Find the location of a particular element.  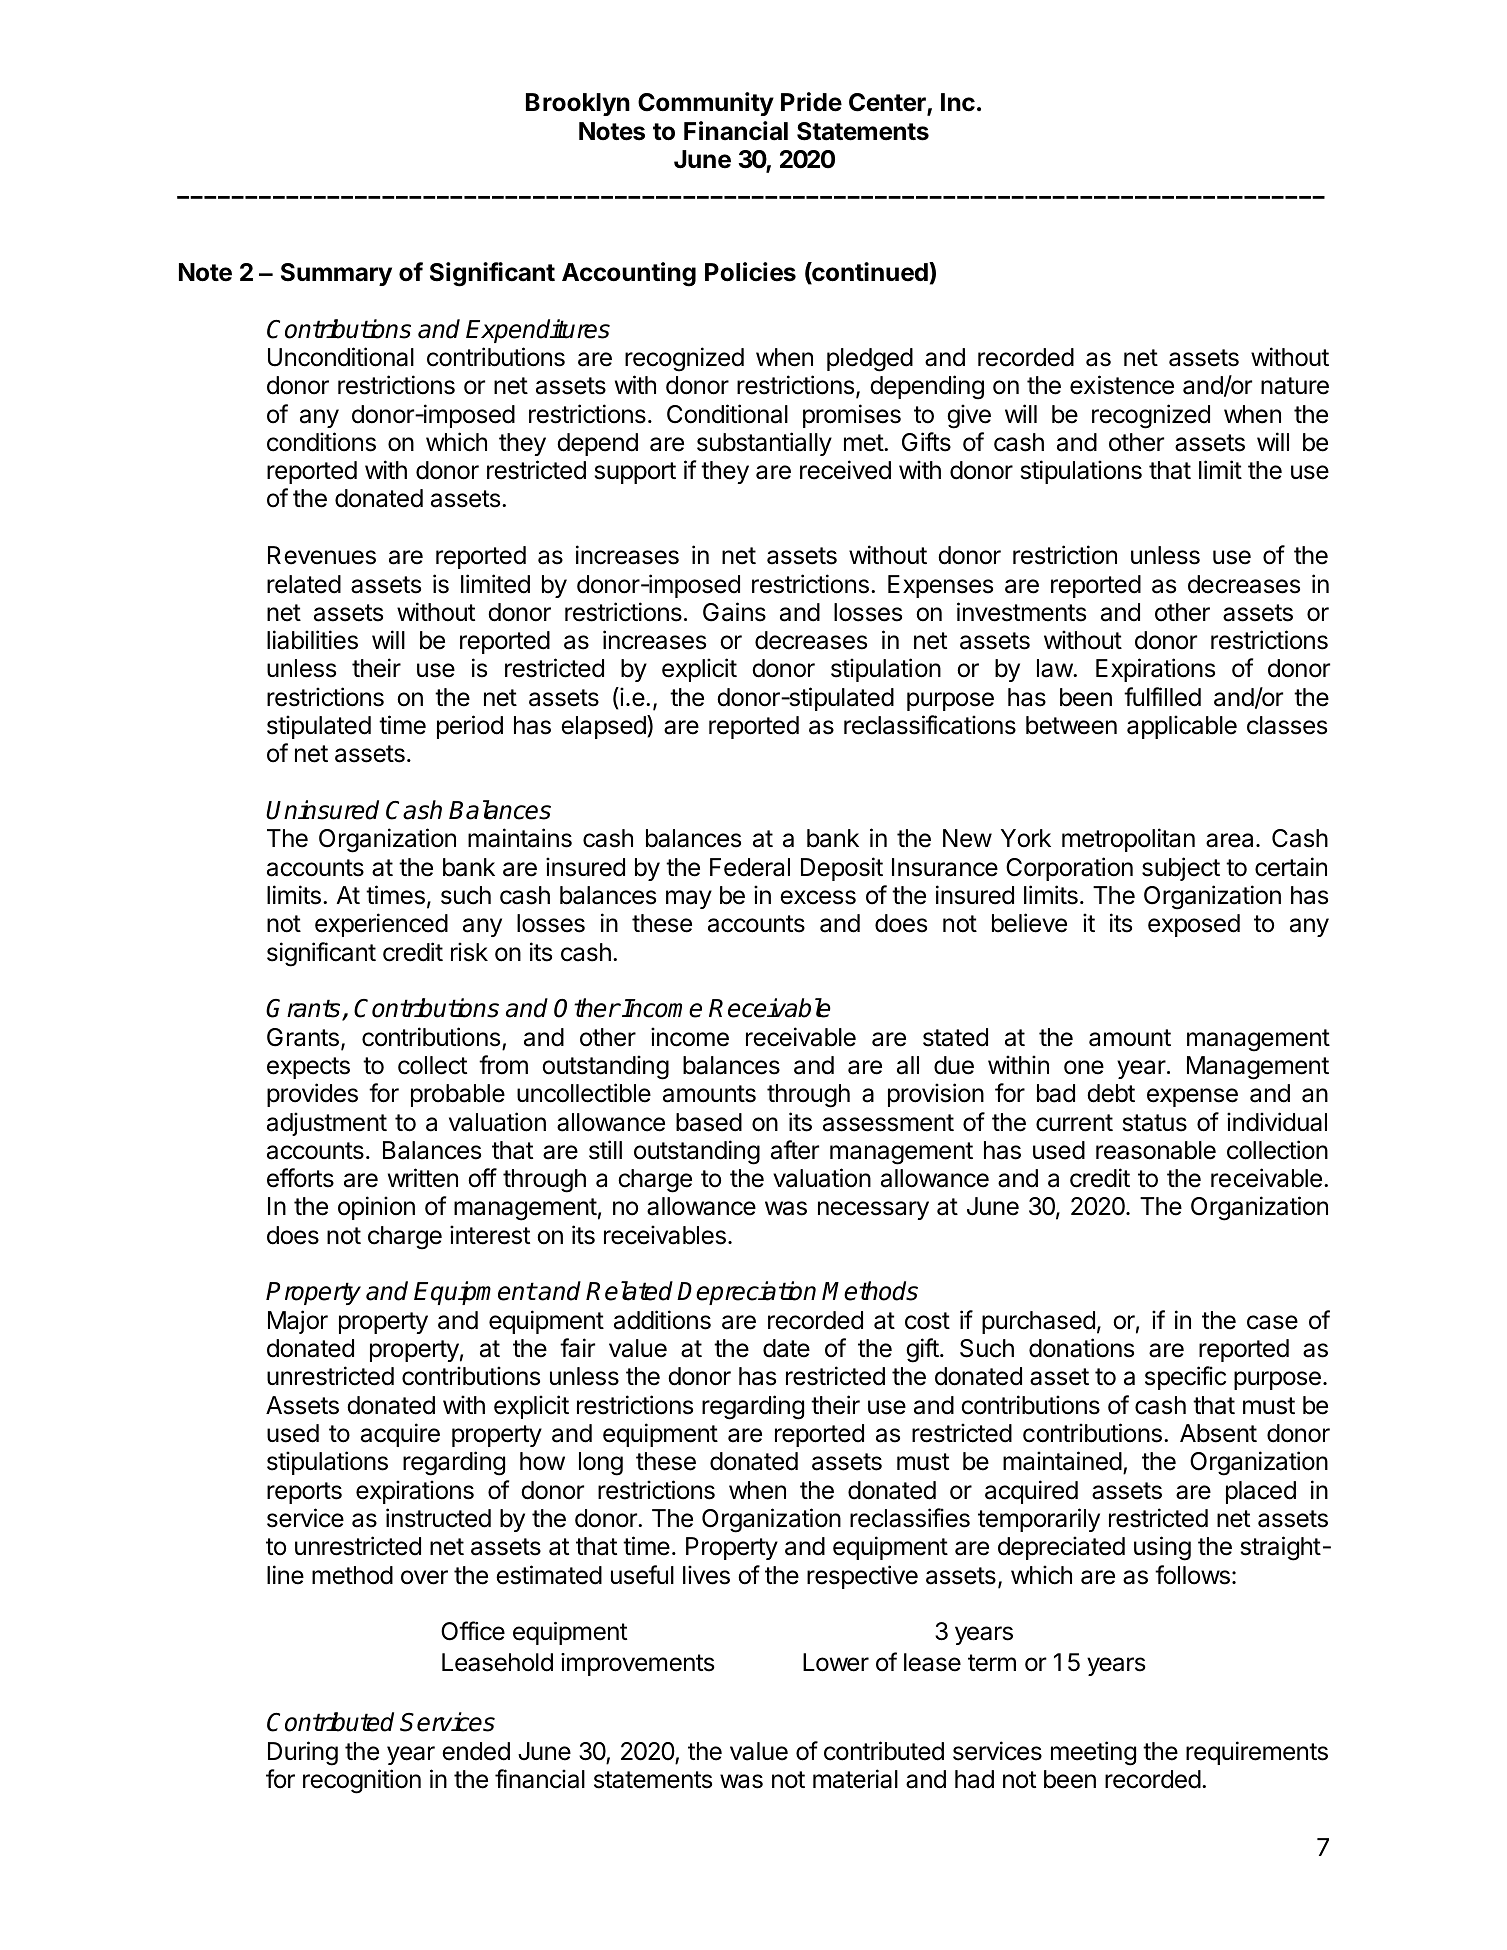

Gains is located at coordinates (734, 612).
